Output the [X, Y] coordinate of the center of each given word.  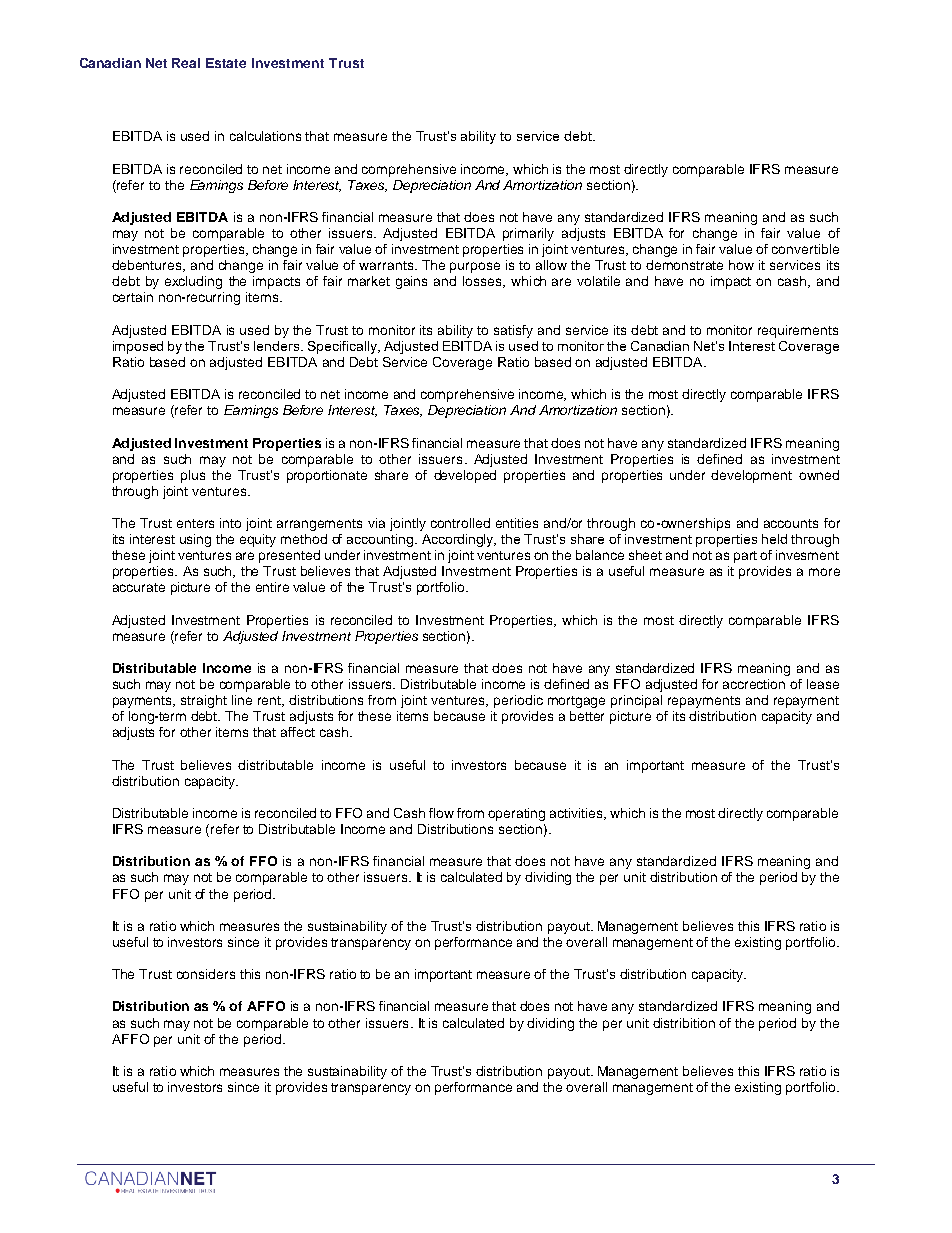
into [230, 523]
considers [206, 974]
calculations [265, 136]
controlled [460, 523]
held [774, 539]
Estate [226, 63]
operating [516, 814]
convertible [805, 249]
